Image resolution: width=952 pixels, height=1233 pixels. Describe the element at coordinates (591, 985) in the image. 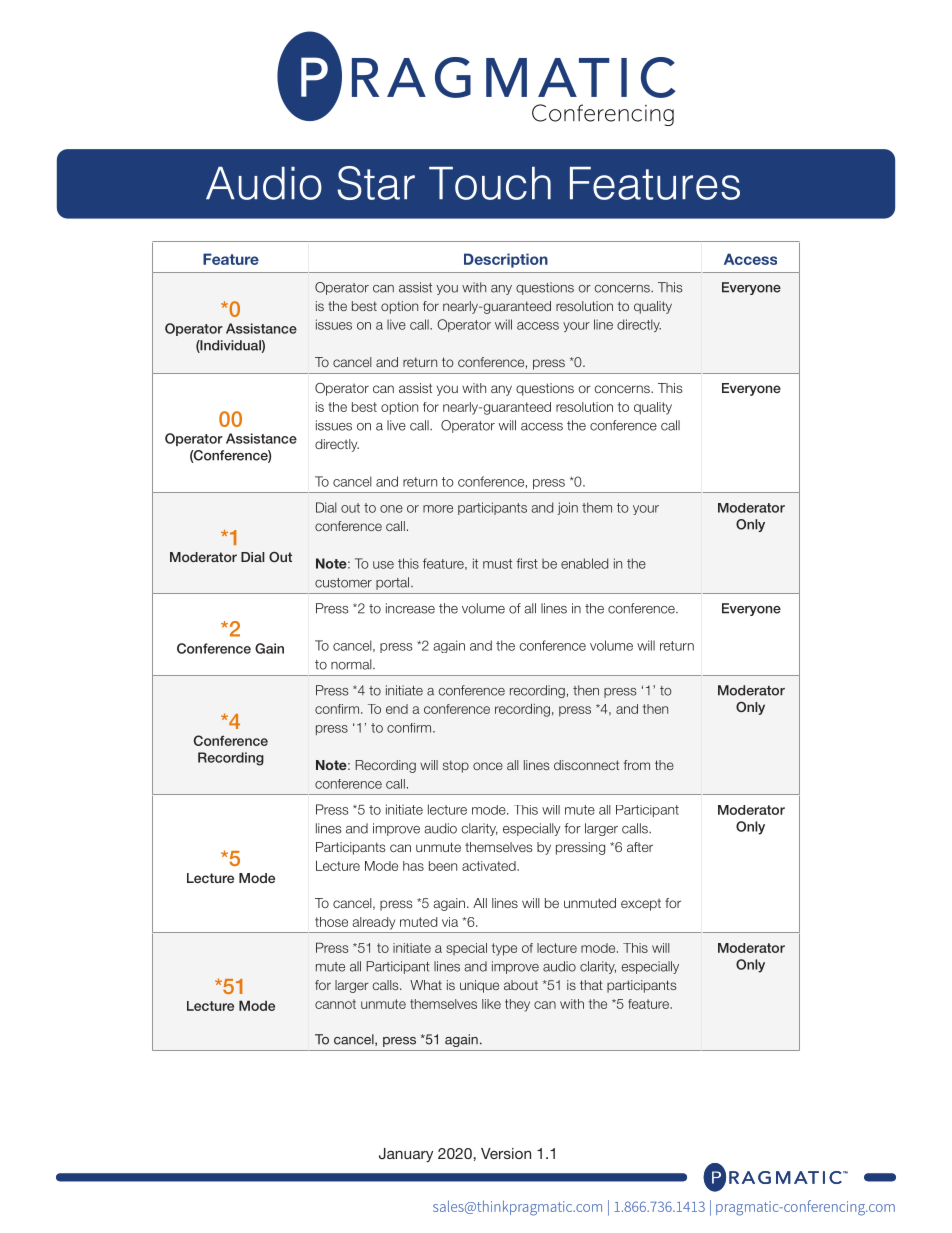

I see `that` at that location.
